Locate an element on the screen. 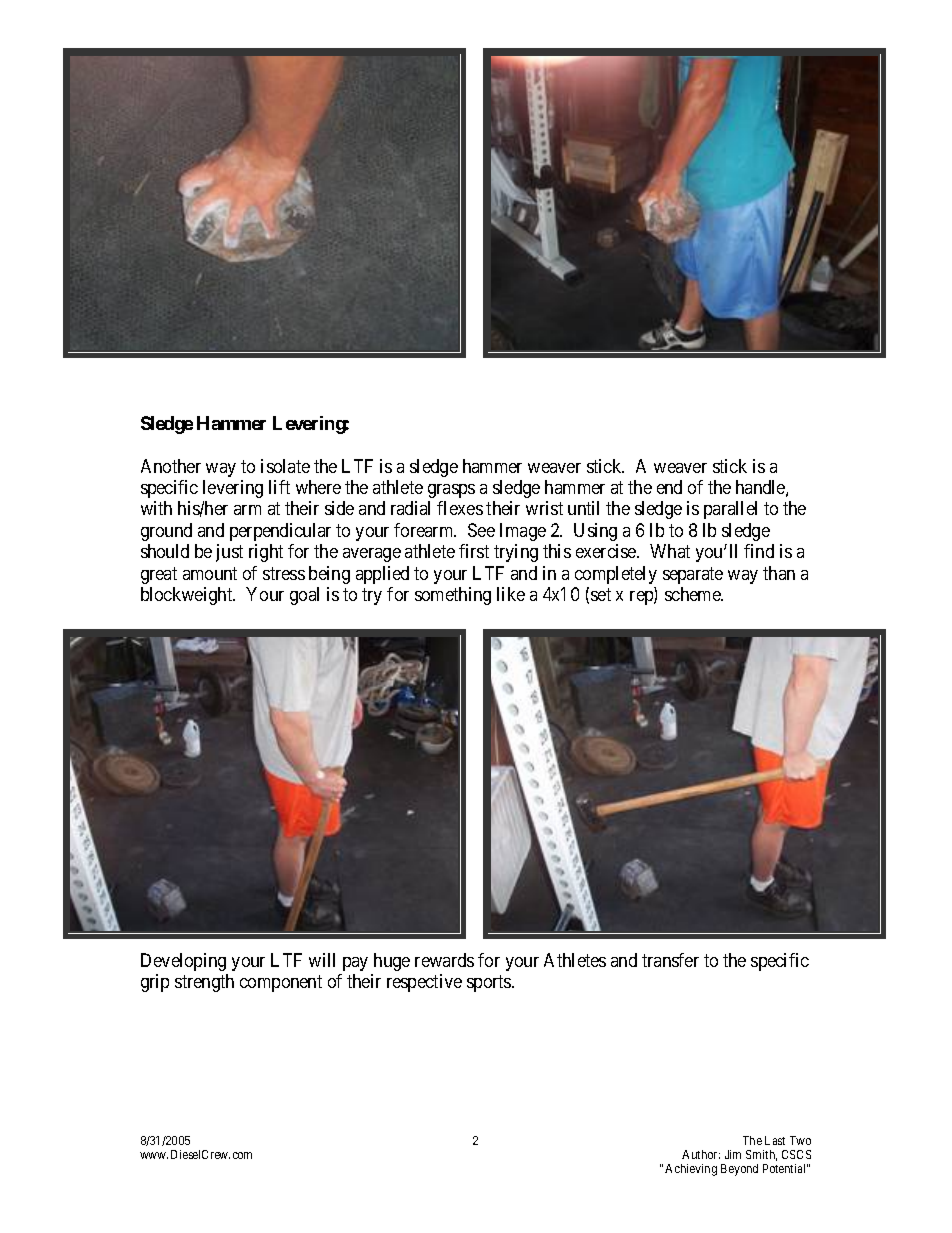  Achieving is located at coordinates (691, 1170).
